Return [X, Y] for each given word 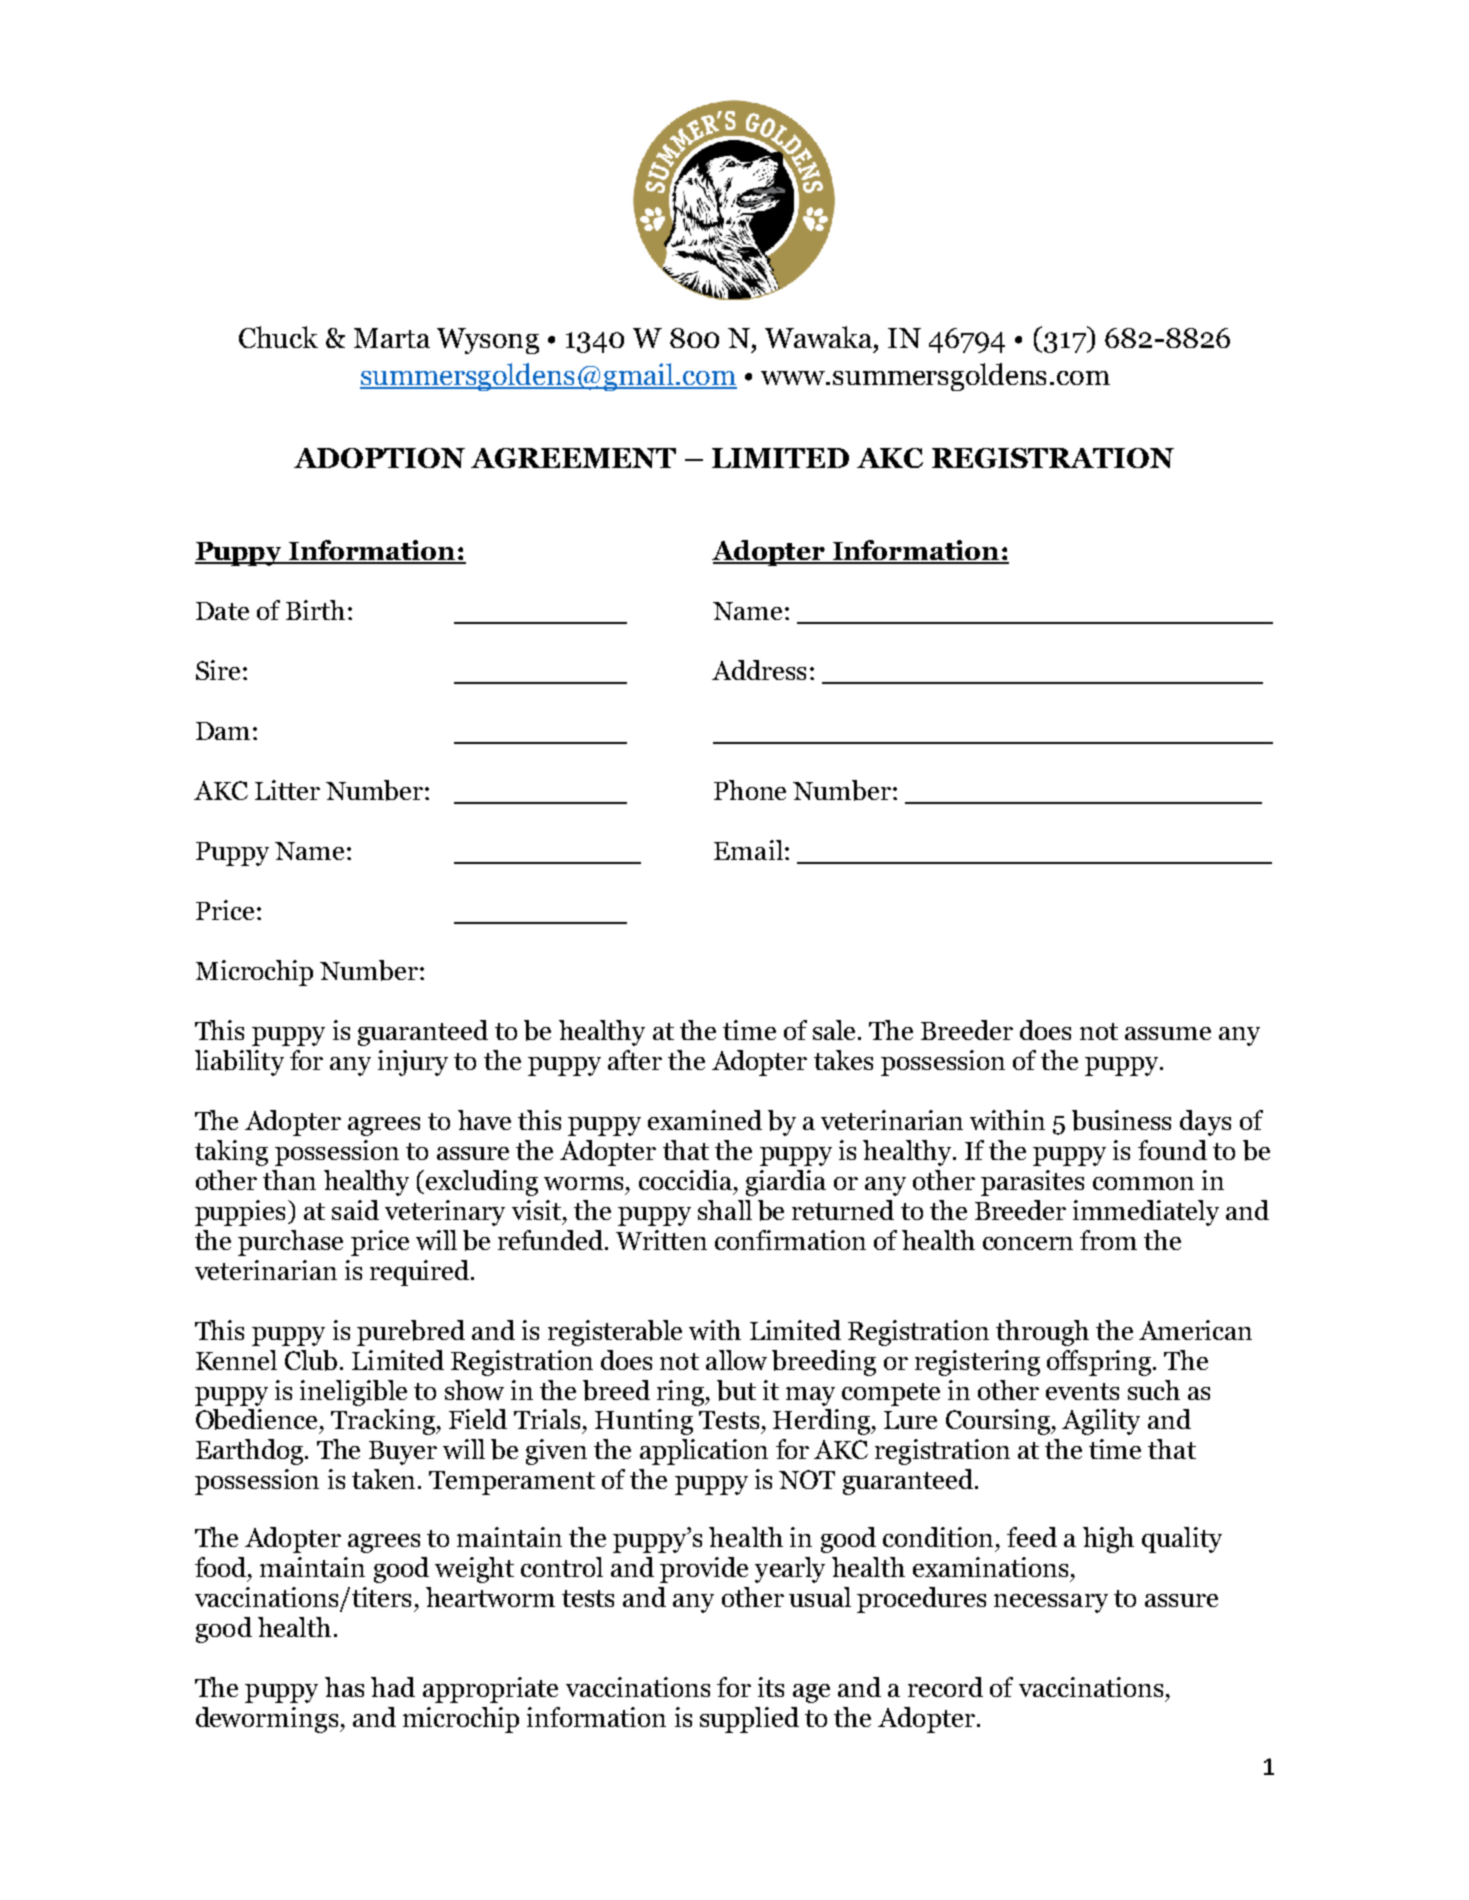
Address [759, 670]
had [393, 1687]
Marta [392, 338]
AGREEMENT [573, 458]
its [771, 1687]
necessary [1051, 1603]
